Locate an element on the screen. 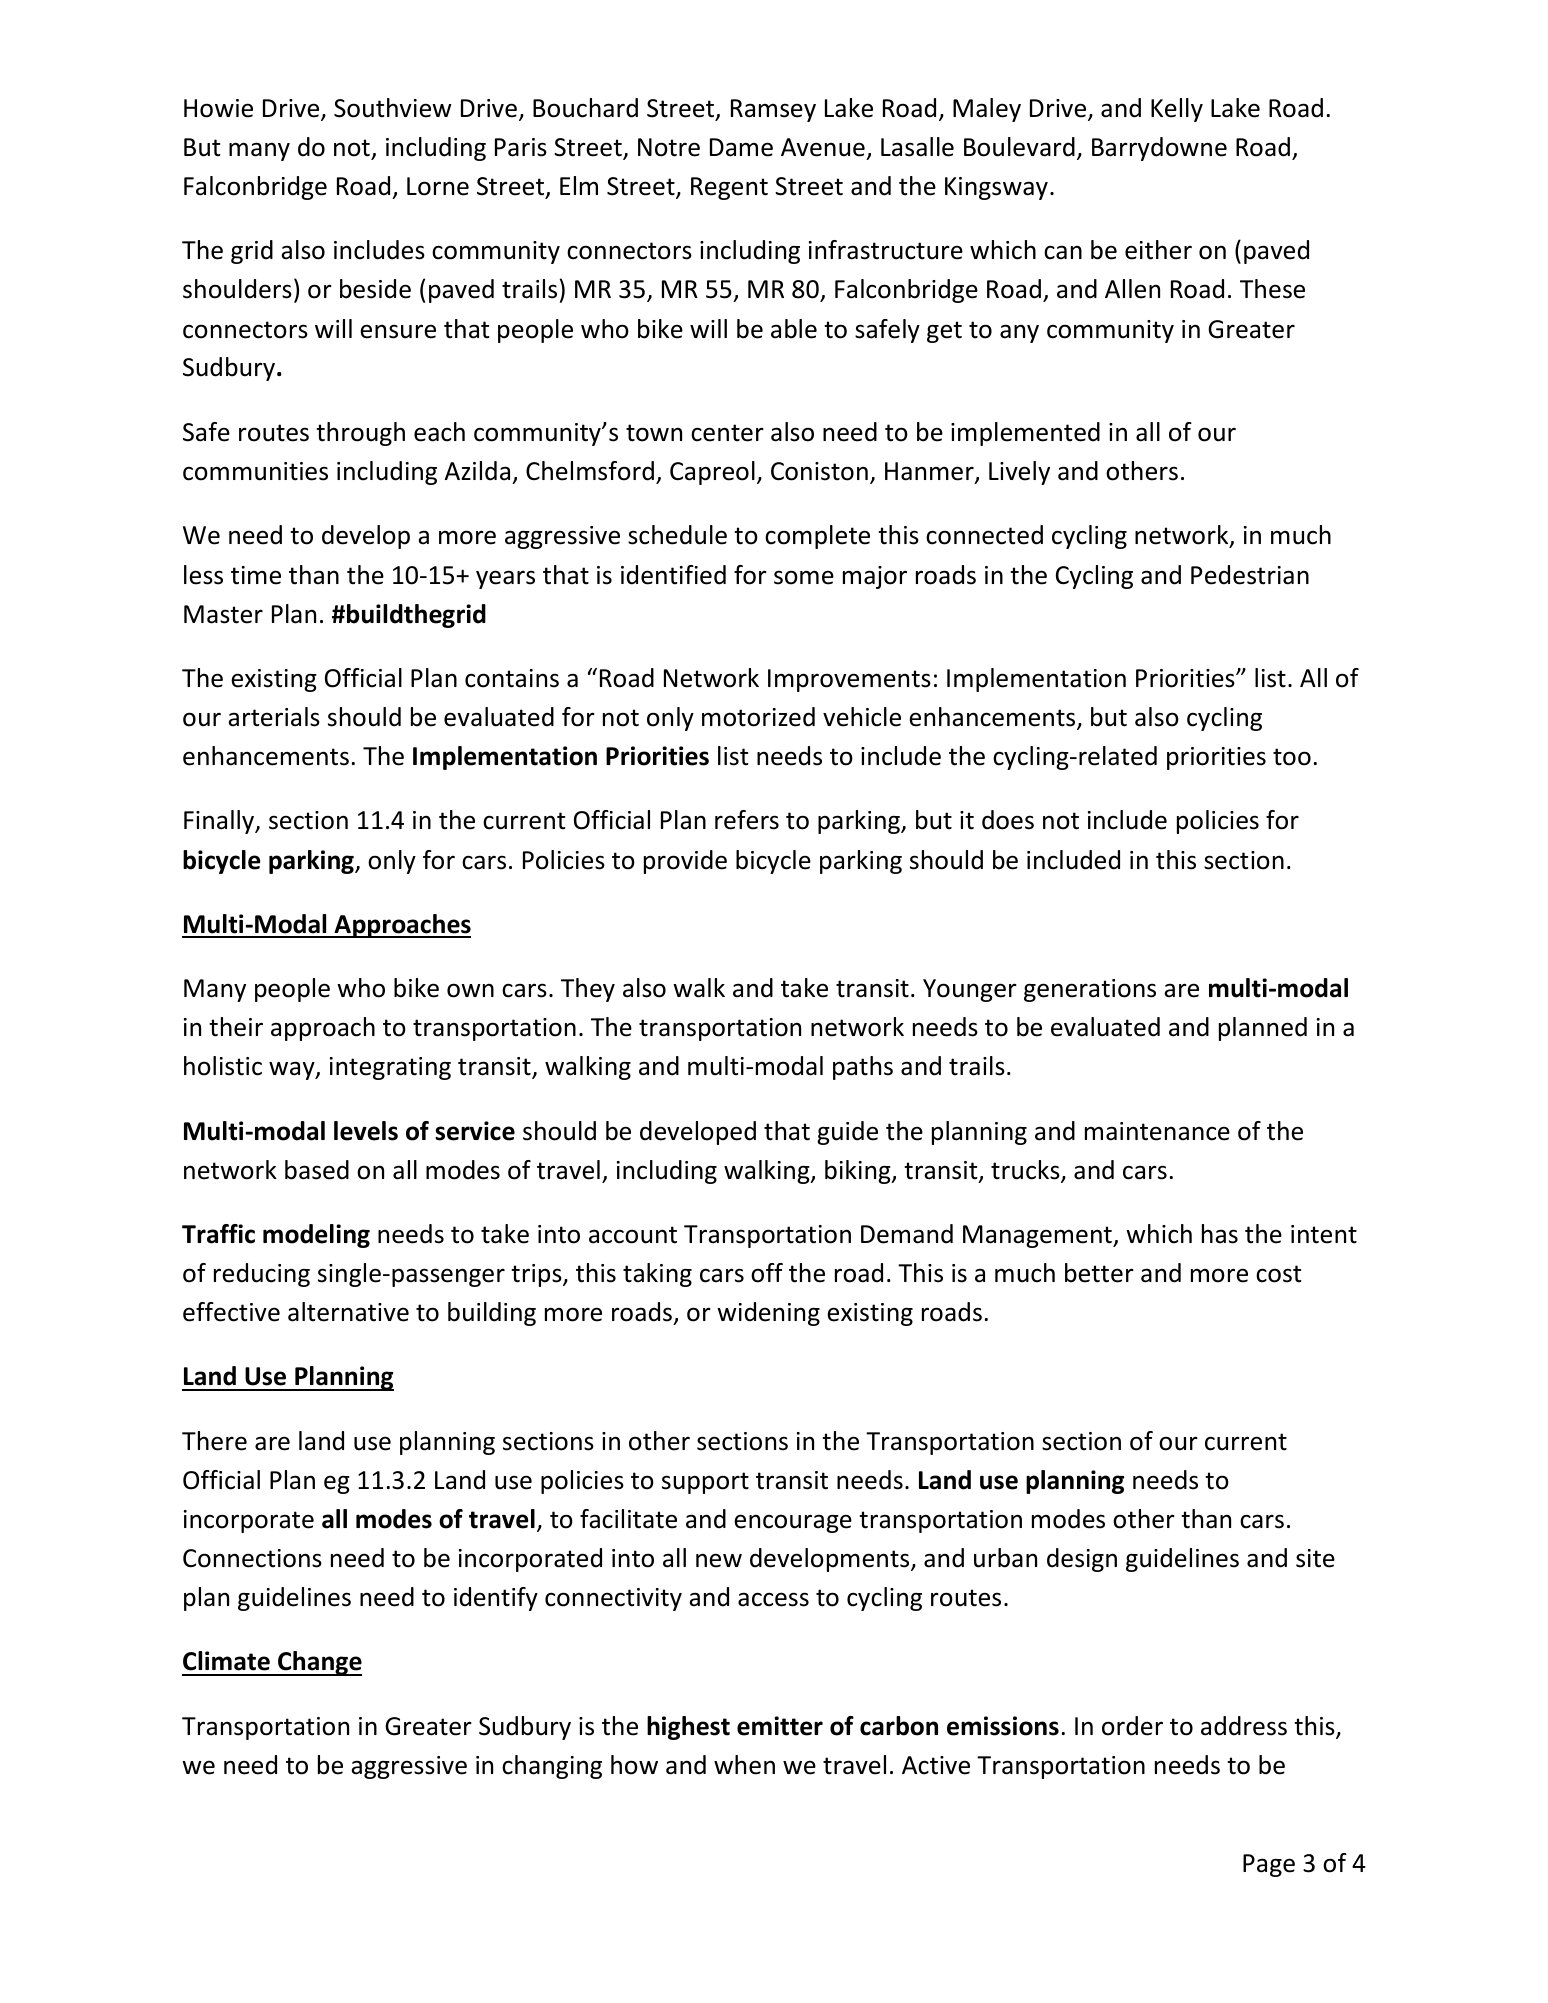 The width and height of the screenshot is (1548, 2003). maintenance is located at coordinates (1157, 1131).
